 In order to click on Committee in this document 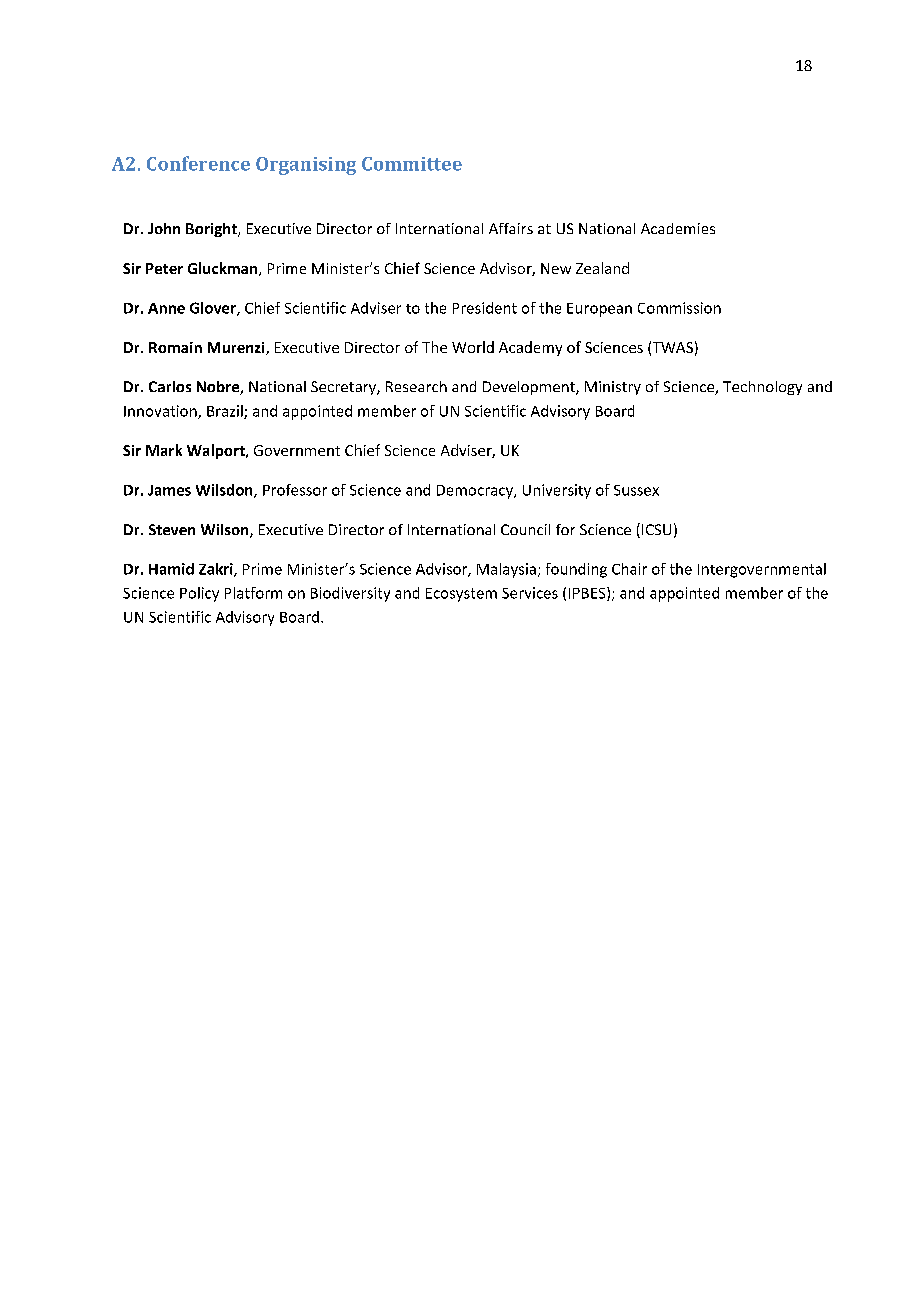, I will do `click(412, 164)`.
